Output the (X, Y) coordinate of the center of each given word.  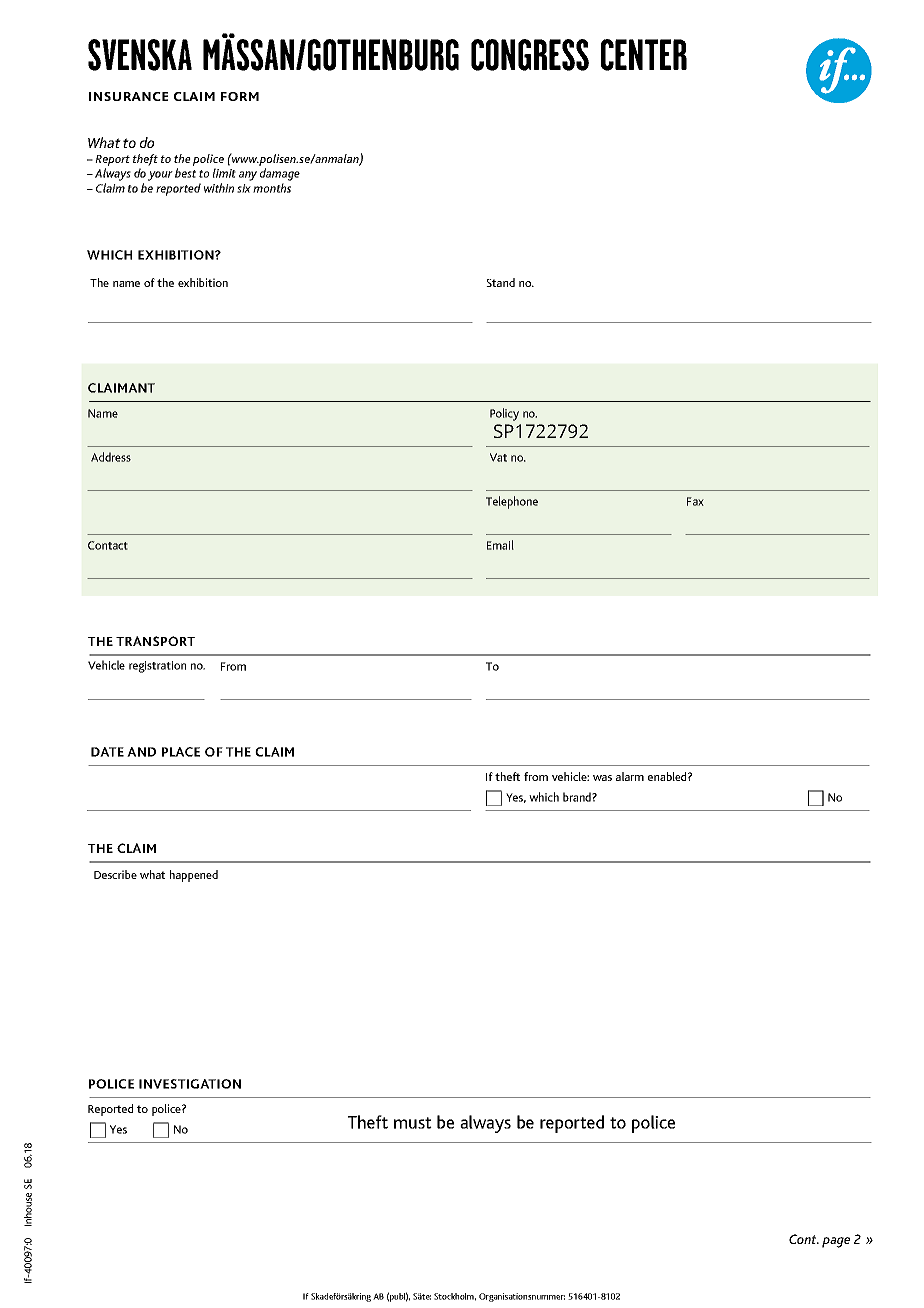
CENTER (644, 55)
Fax (695, 501)
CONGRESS (530, 55)
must (413, 1123)
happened (194, 876)
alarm (630, 776)
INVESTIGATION (190, 1084)
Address (111, 457)
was (602, 778)
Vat (498, 457)
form (240, 96)
